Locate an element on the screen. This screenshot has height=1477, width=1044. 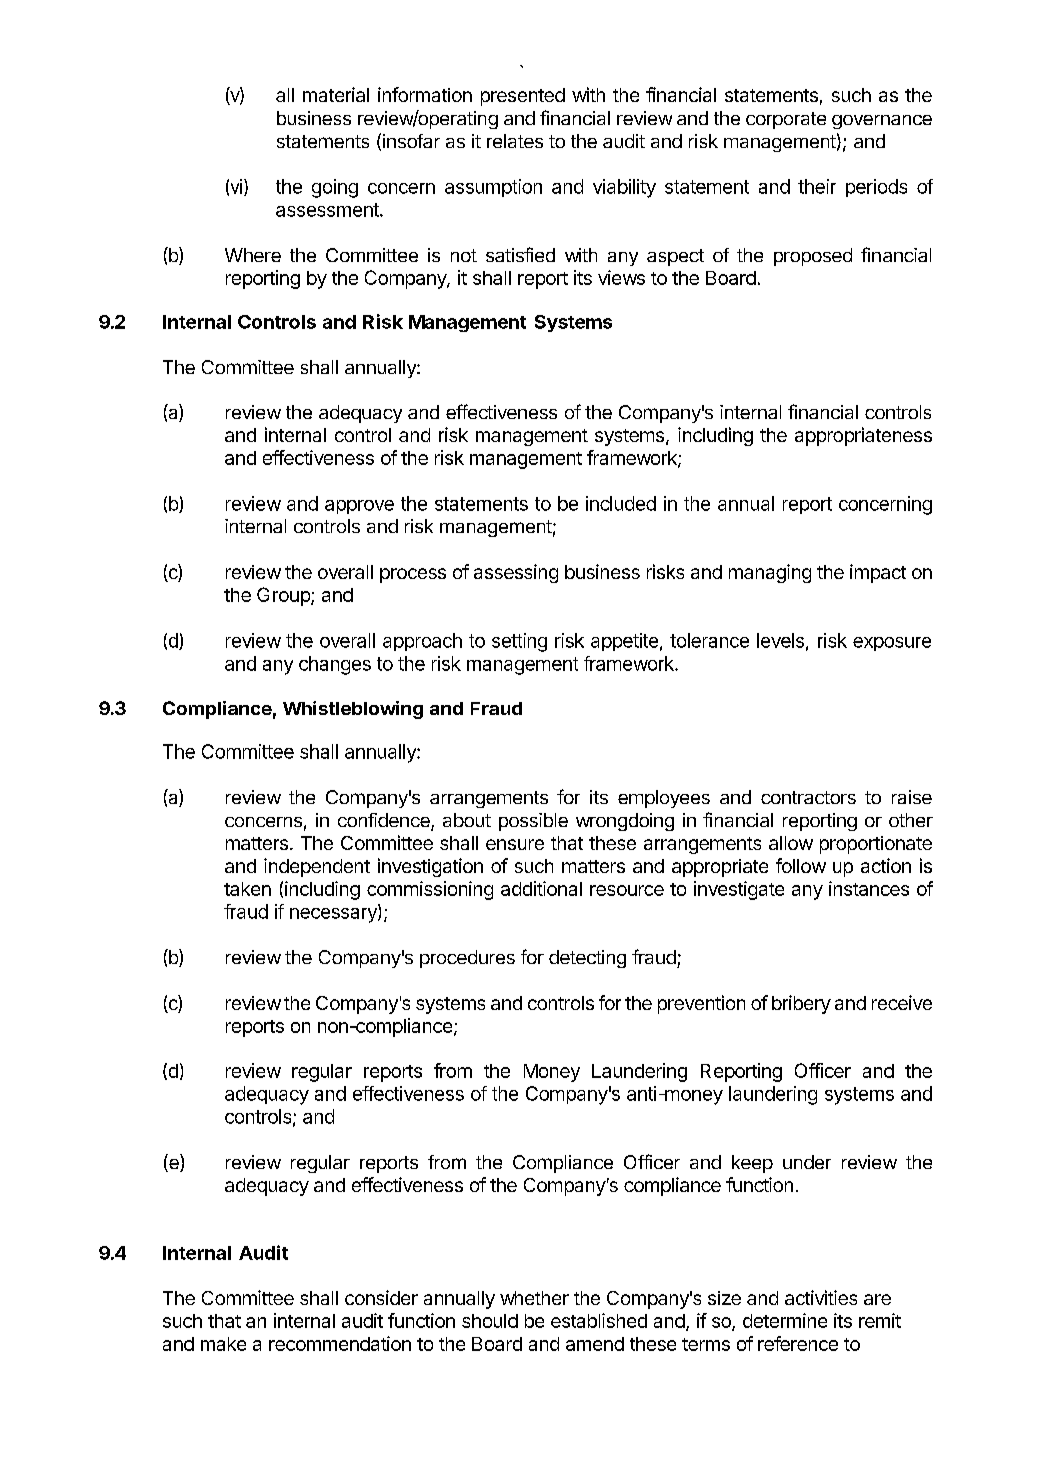
necessary is located at coordinates (334, 915).
